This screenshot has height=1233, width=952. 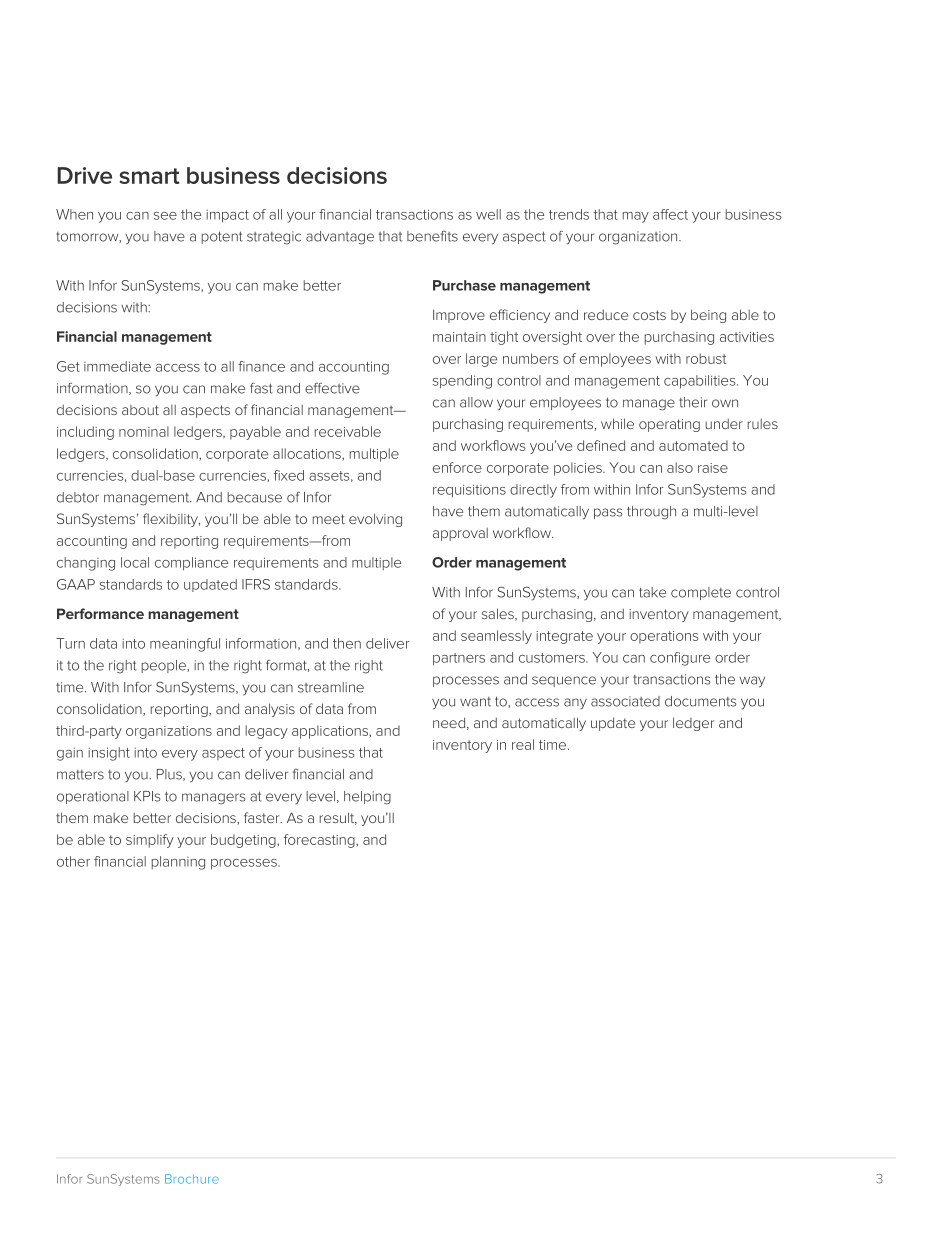 I want to click on debtor, so click(x=78, y=497).
